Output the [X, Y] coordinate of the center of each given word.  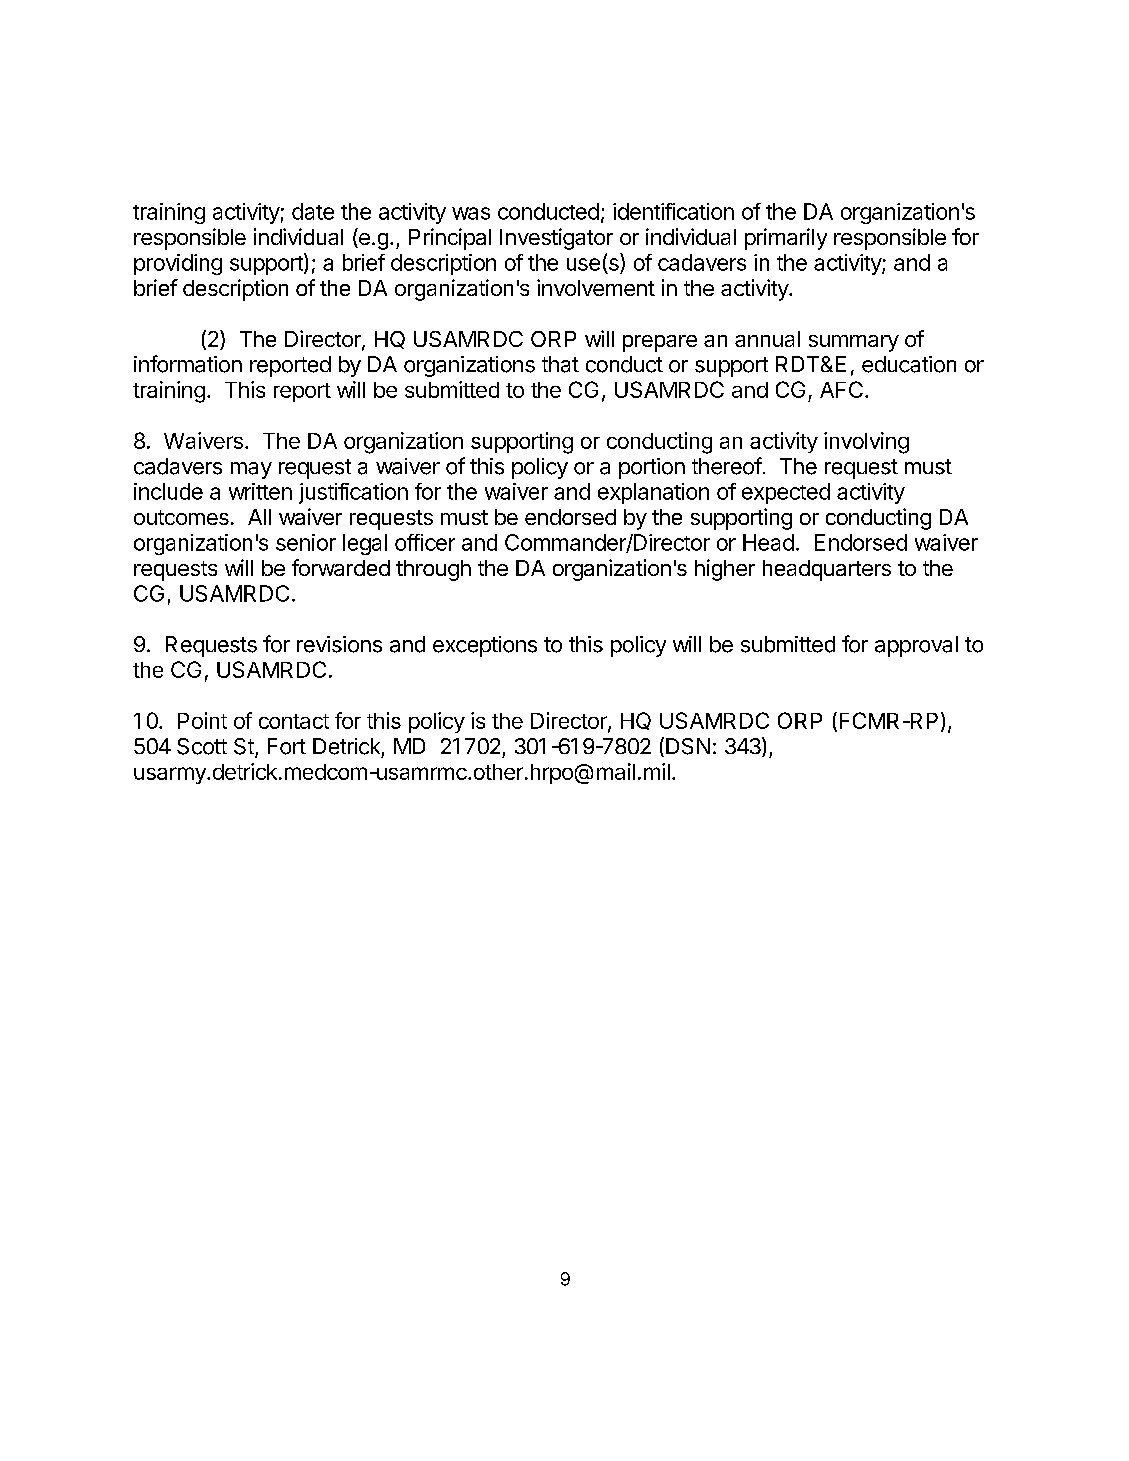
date [313, 211]
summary [854, 343]
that [560, 364]
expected [786, 493]
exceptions [485, 646]
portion [652, 468]
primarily [786, 239]
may [251, 470]
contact [294, 721]
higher [725, 570]
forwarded [341, 567]
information [188, 364]
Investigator [556, 239]
